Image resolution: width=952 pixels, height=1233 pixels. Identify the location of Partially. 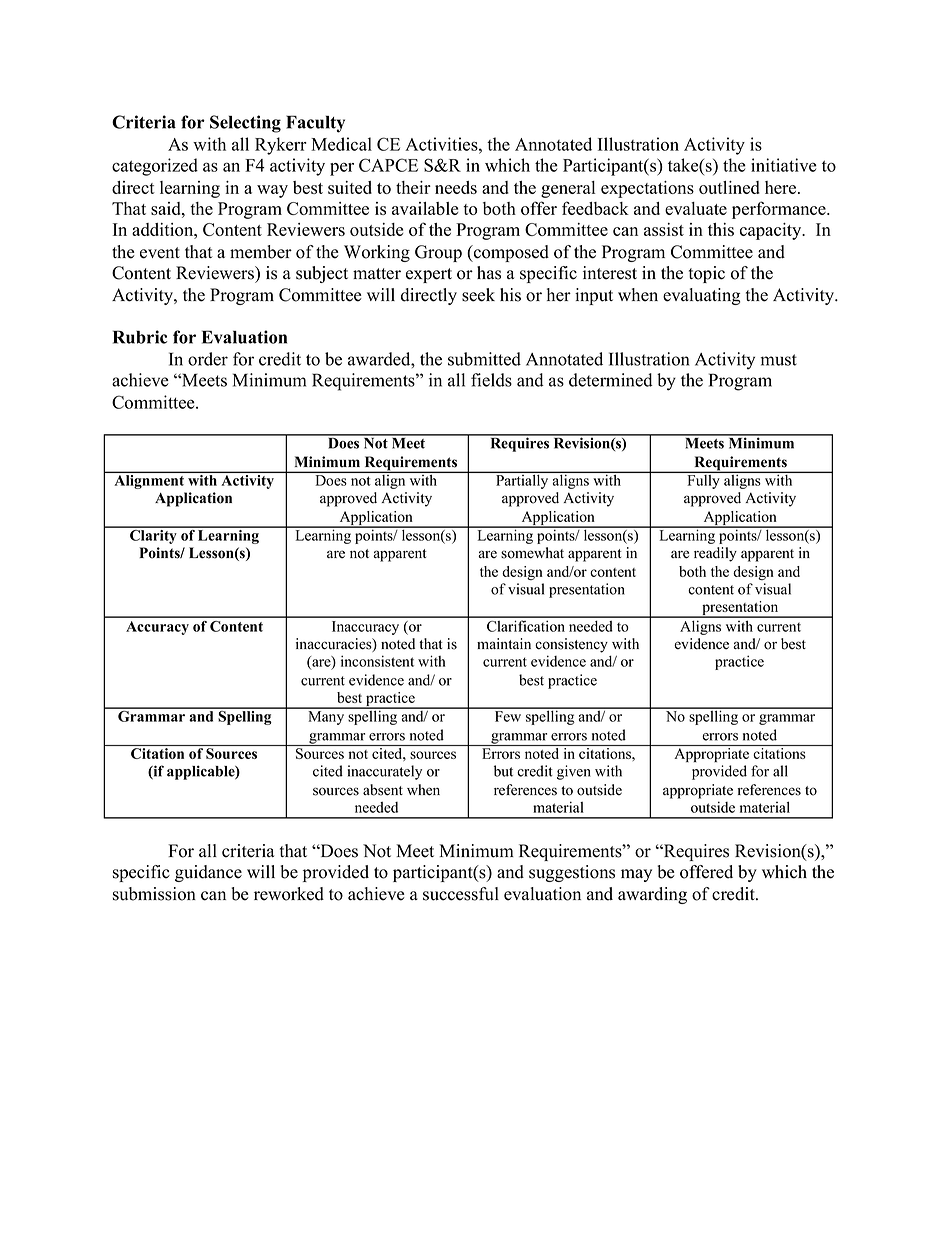
(522, 480).
